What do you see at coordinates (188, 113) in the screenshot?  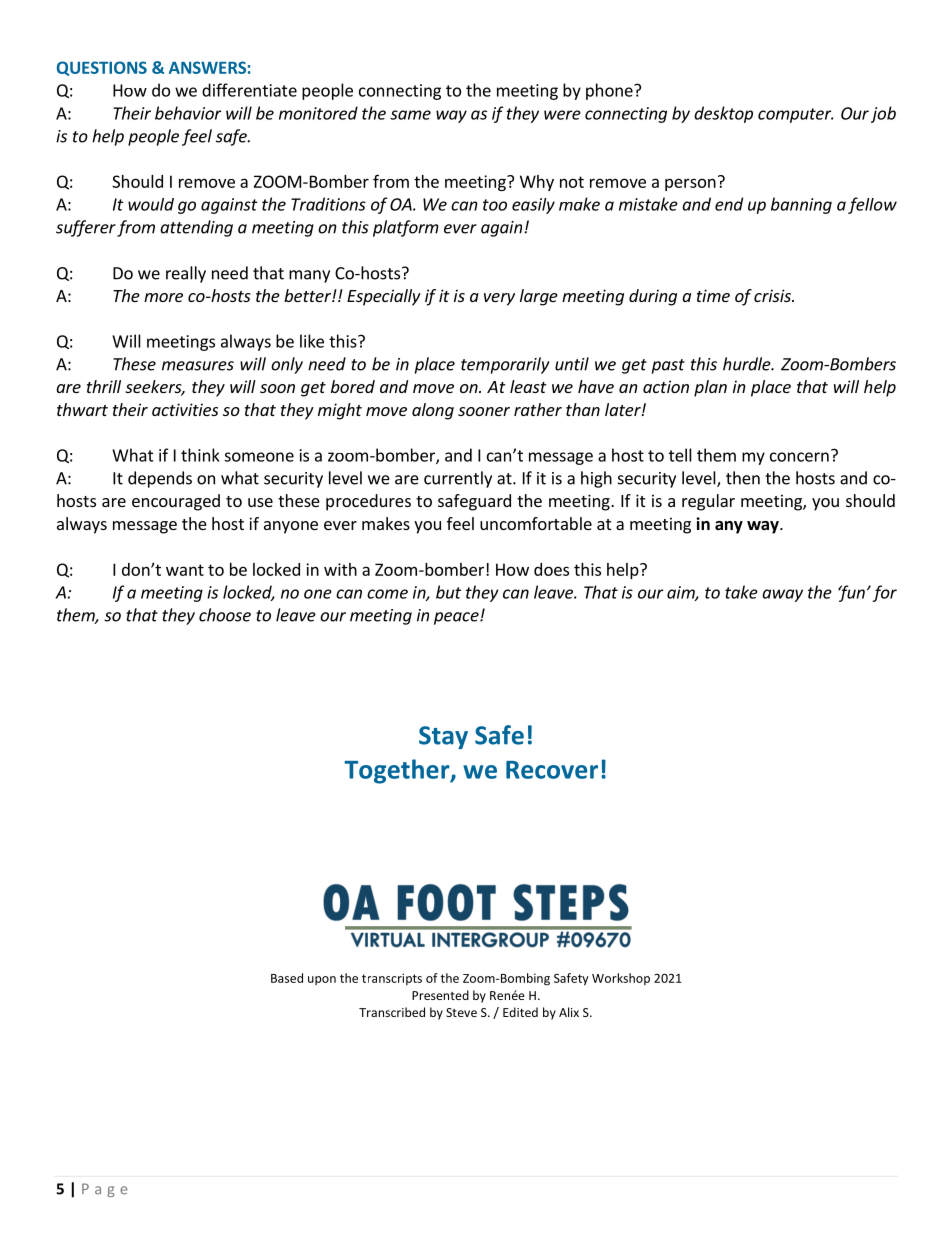 I see `behavior` at bounding box center [188, 113].
